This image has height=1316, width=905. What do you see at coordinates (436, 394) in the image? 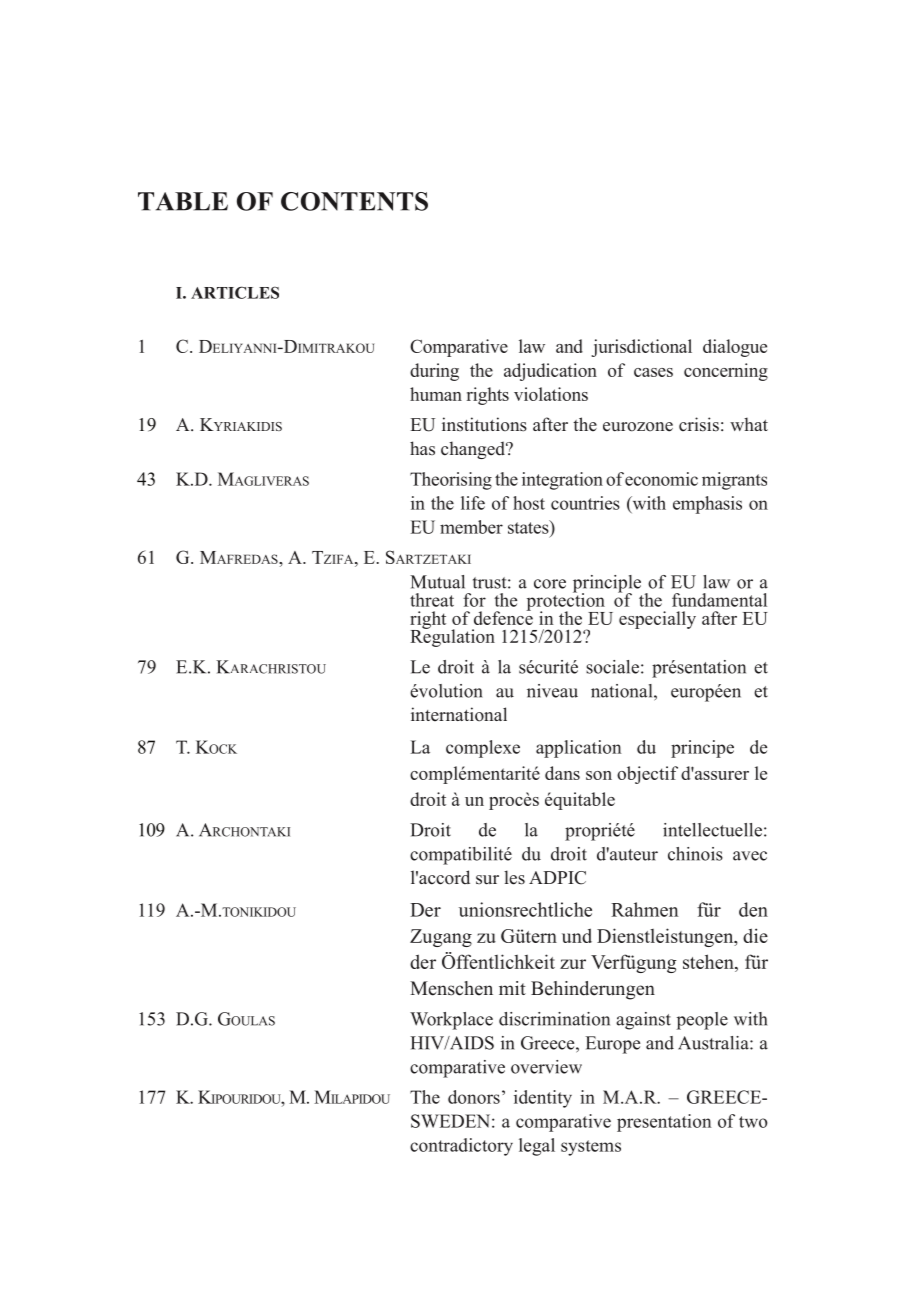
I see `human` at bounding box center [436, 394].
